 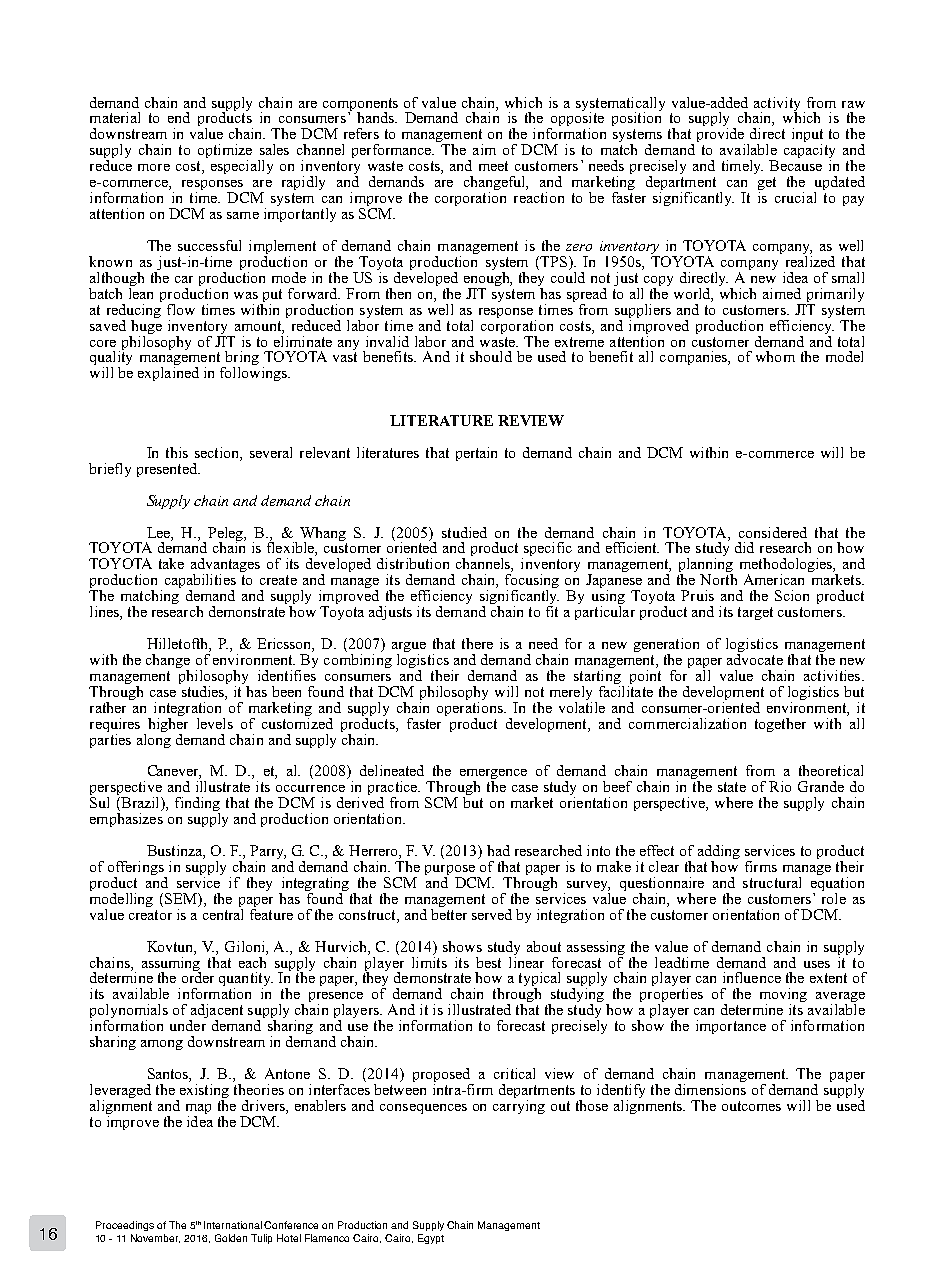 I want to click on take, so click(x=171, y=563).
